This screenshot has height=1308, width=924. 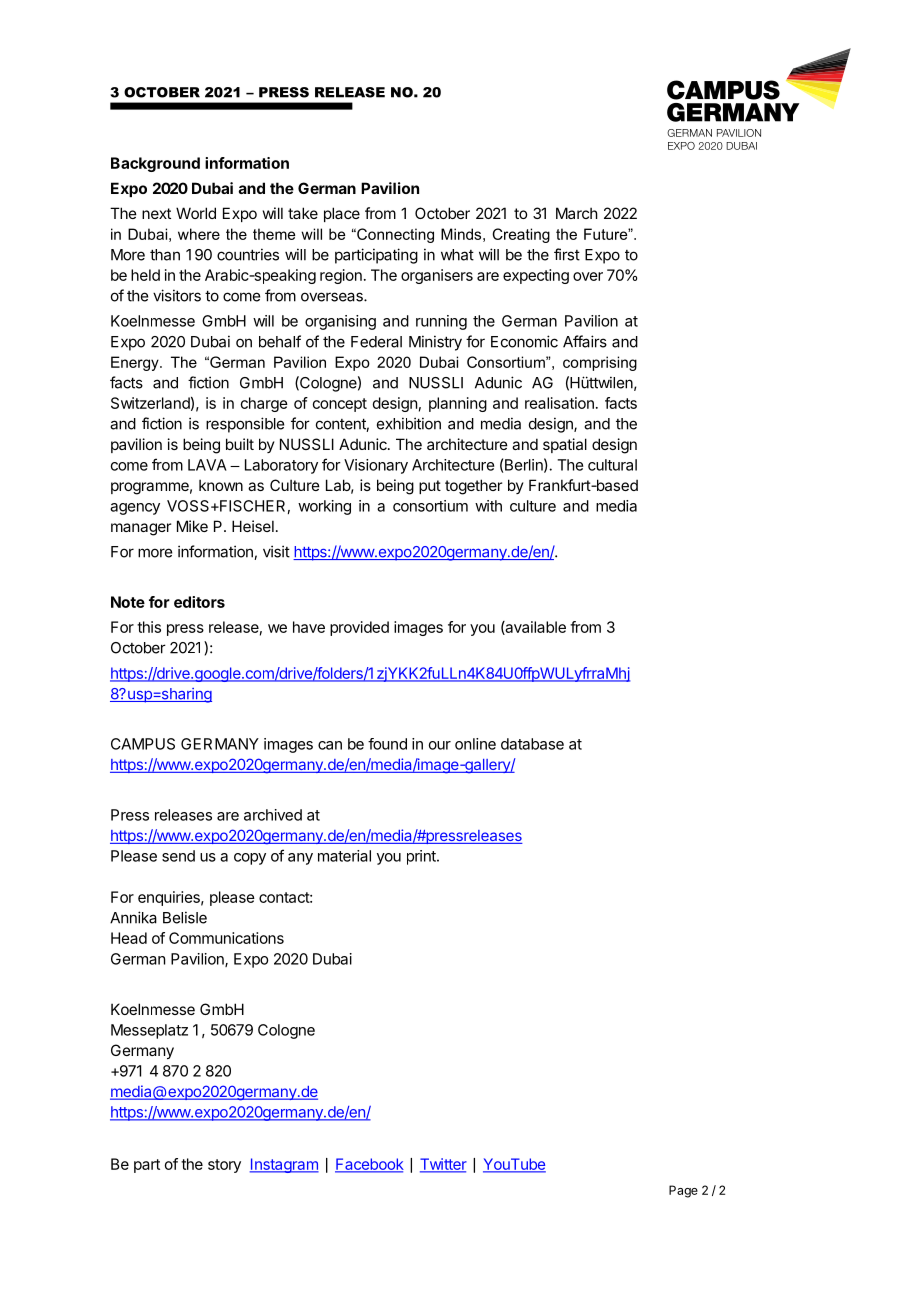 I want to click on database, so click(x=532, y=744).
